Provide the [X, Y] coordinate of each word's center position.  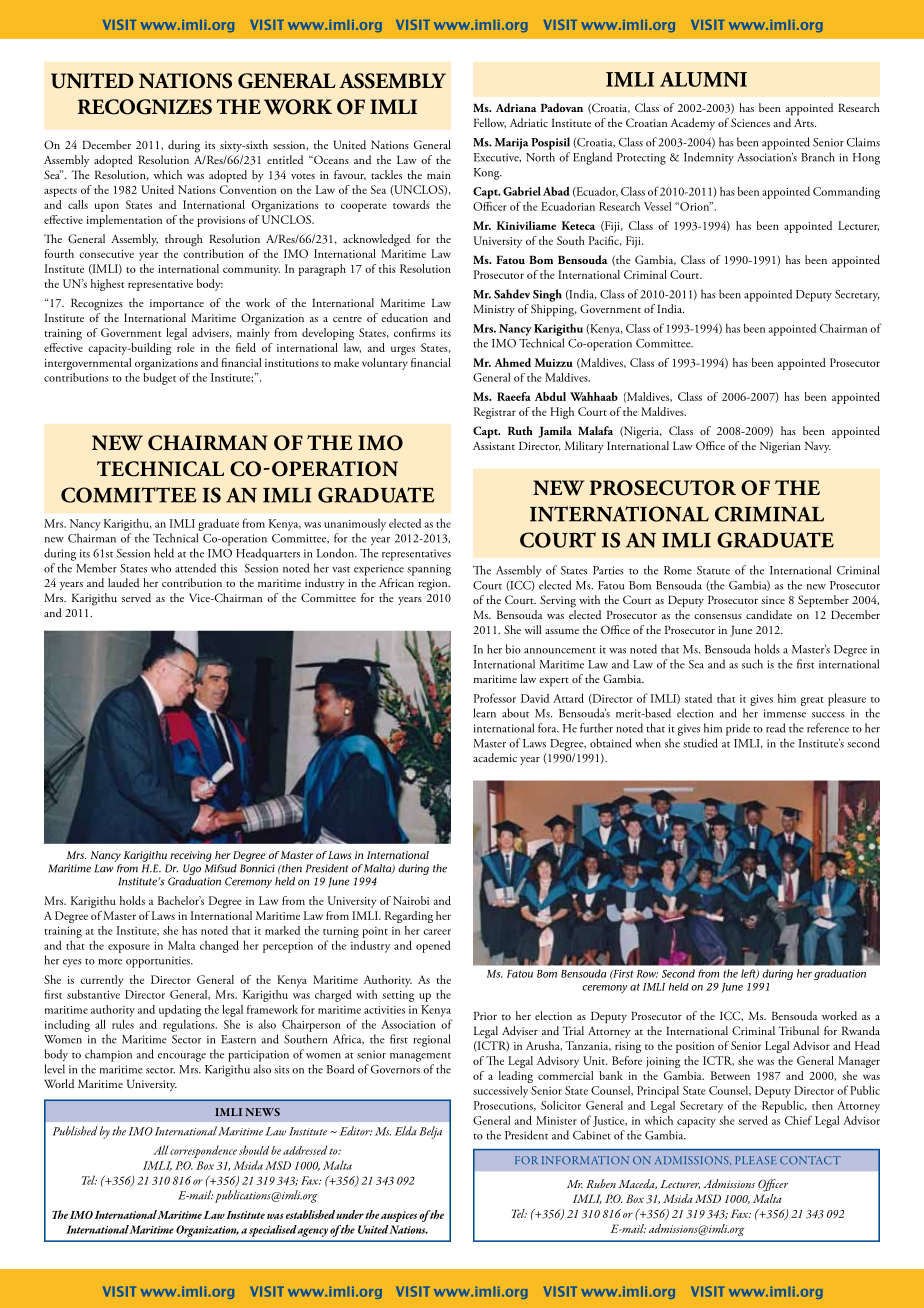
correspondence [203, 1151]
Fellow [490, 123]
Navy [818, 447]
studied [700, 743]
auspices [399, 1216]
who [161, 568]
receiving [191, 856]
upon [107, 207]
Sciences [750, 122]
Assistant [494, 446]
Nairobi [411, 900]
